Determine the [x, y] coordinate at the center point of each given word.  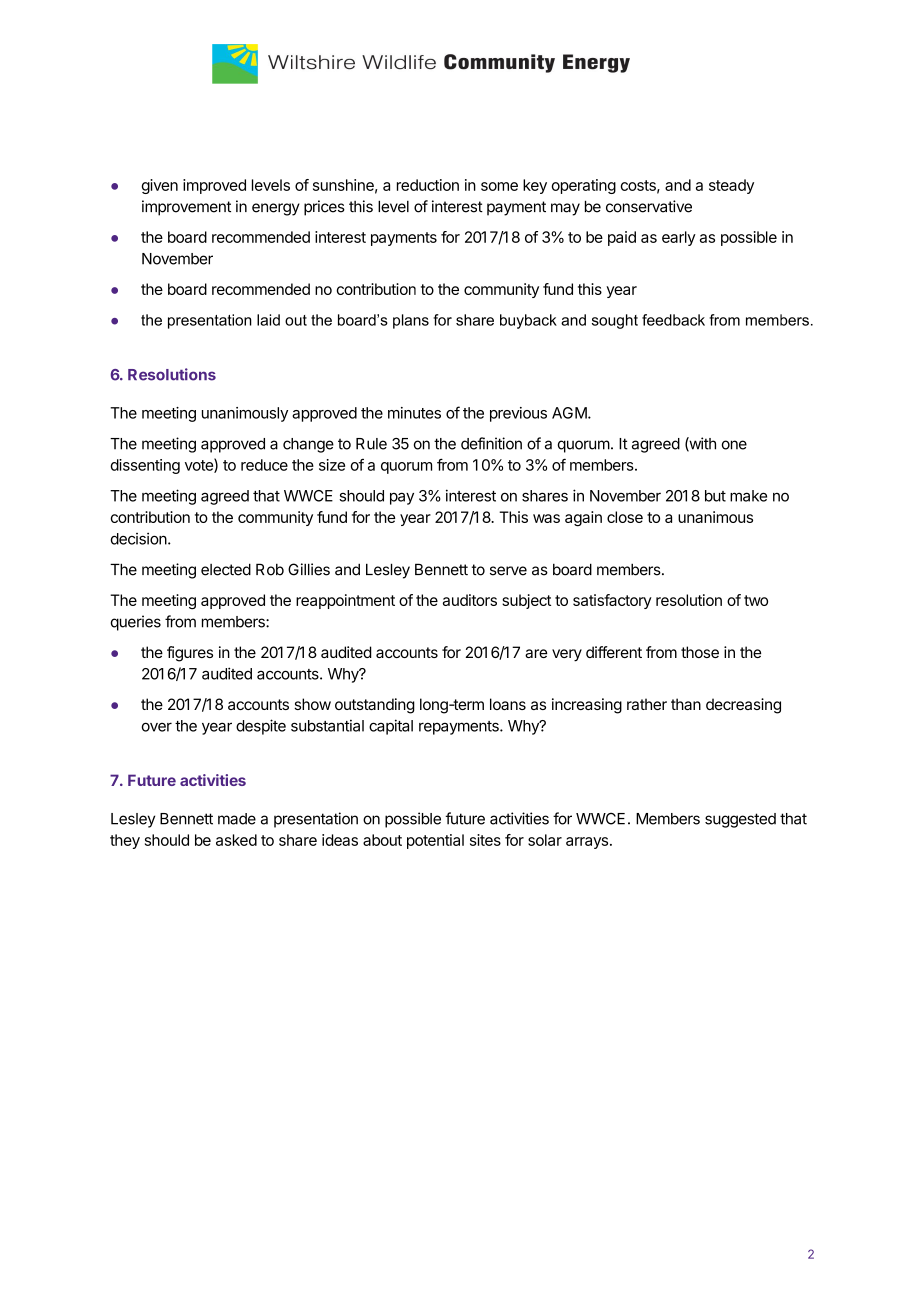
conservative [649, 206]
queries [136, 623]
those [700, 652]
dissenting [145, 466]
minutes [414, 413]
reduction [428, 185]
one [734, 445]
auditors [470, 600]
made [237, 819]
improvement [186, 208]
